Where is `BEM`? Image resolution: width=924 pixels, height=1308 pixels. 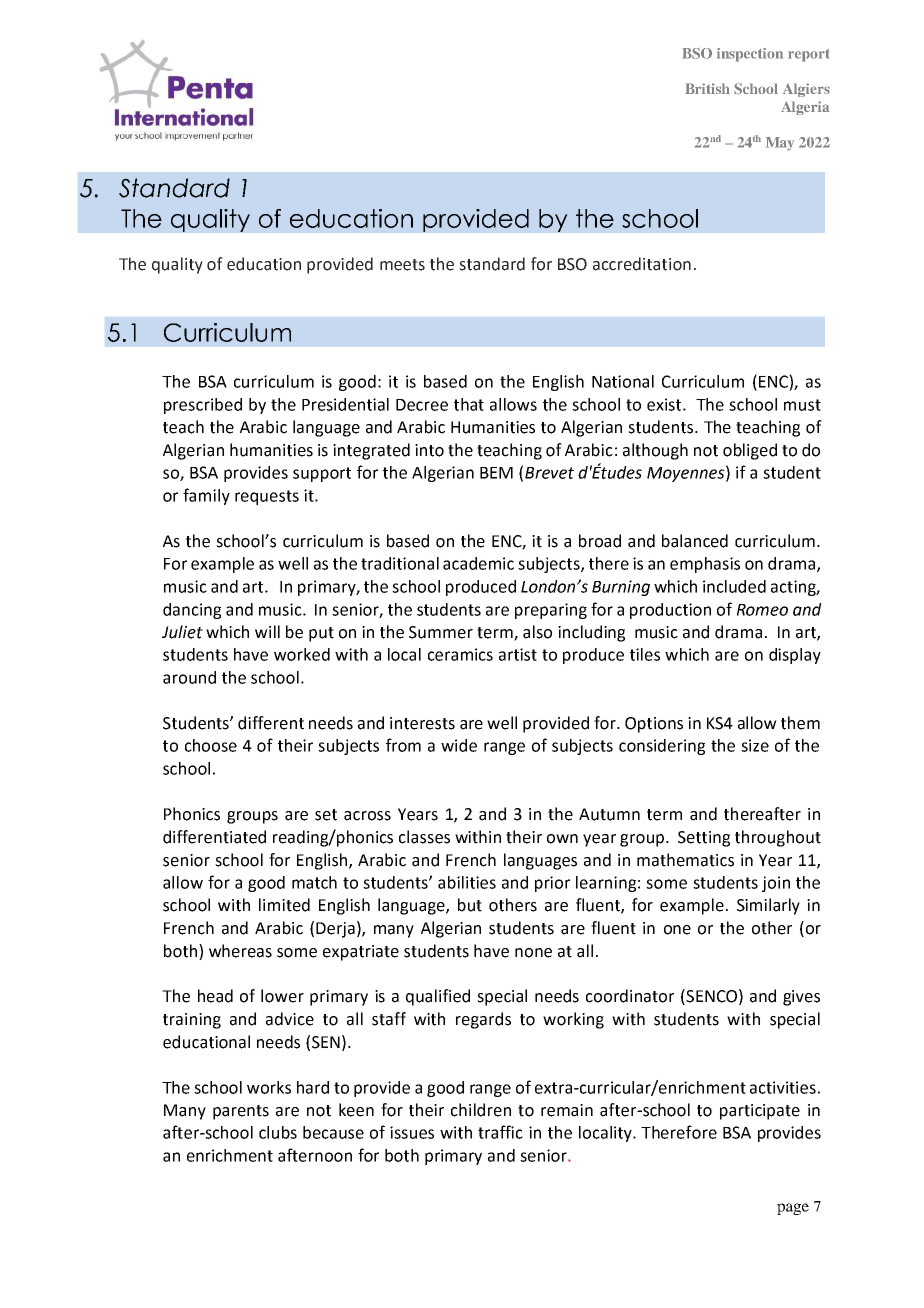
BEM is located at coordinates (496, 473).
